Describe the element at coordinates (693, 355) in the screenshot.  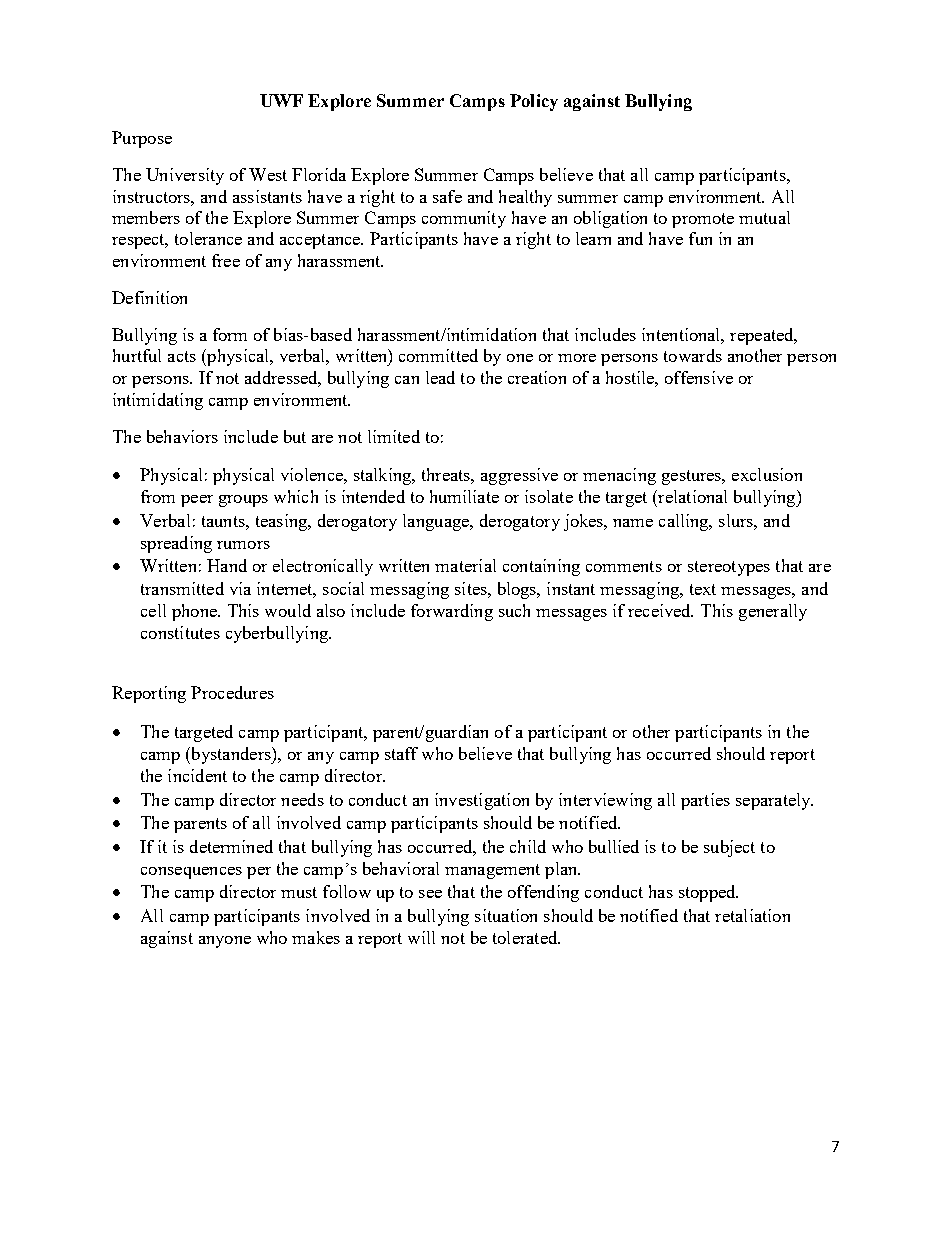
I see `towards` at that location.
